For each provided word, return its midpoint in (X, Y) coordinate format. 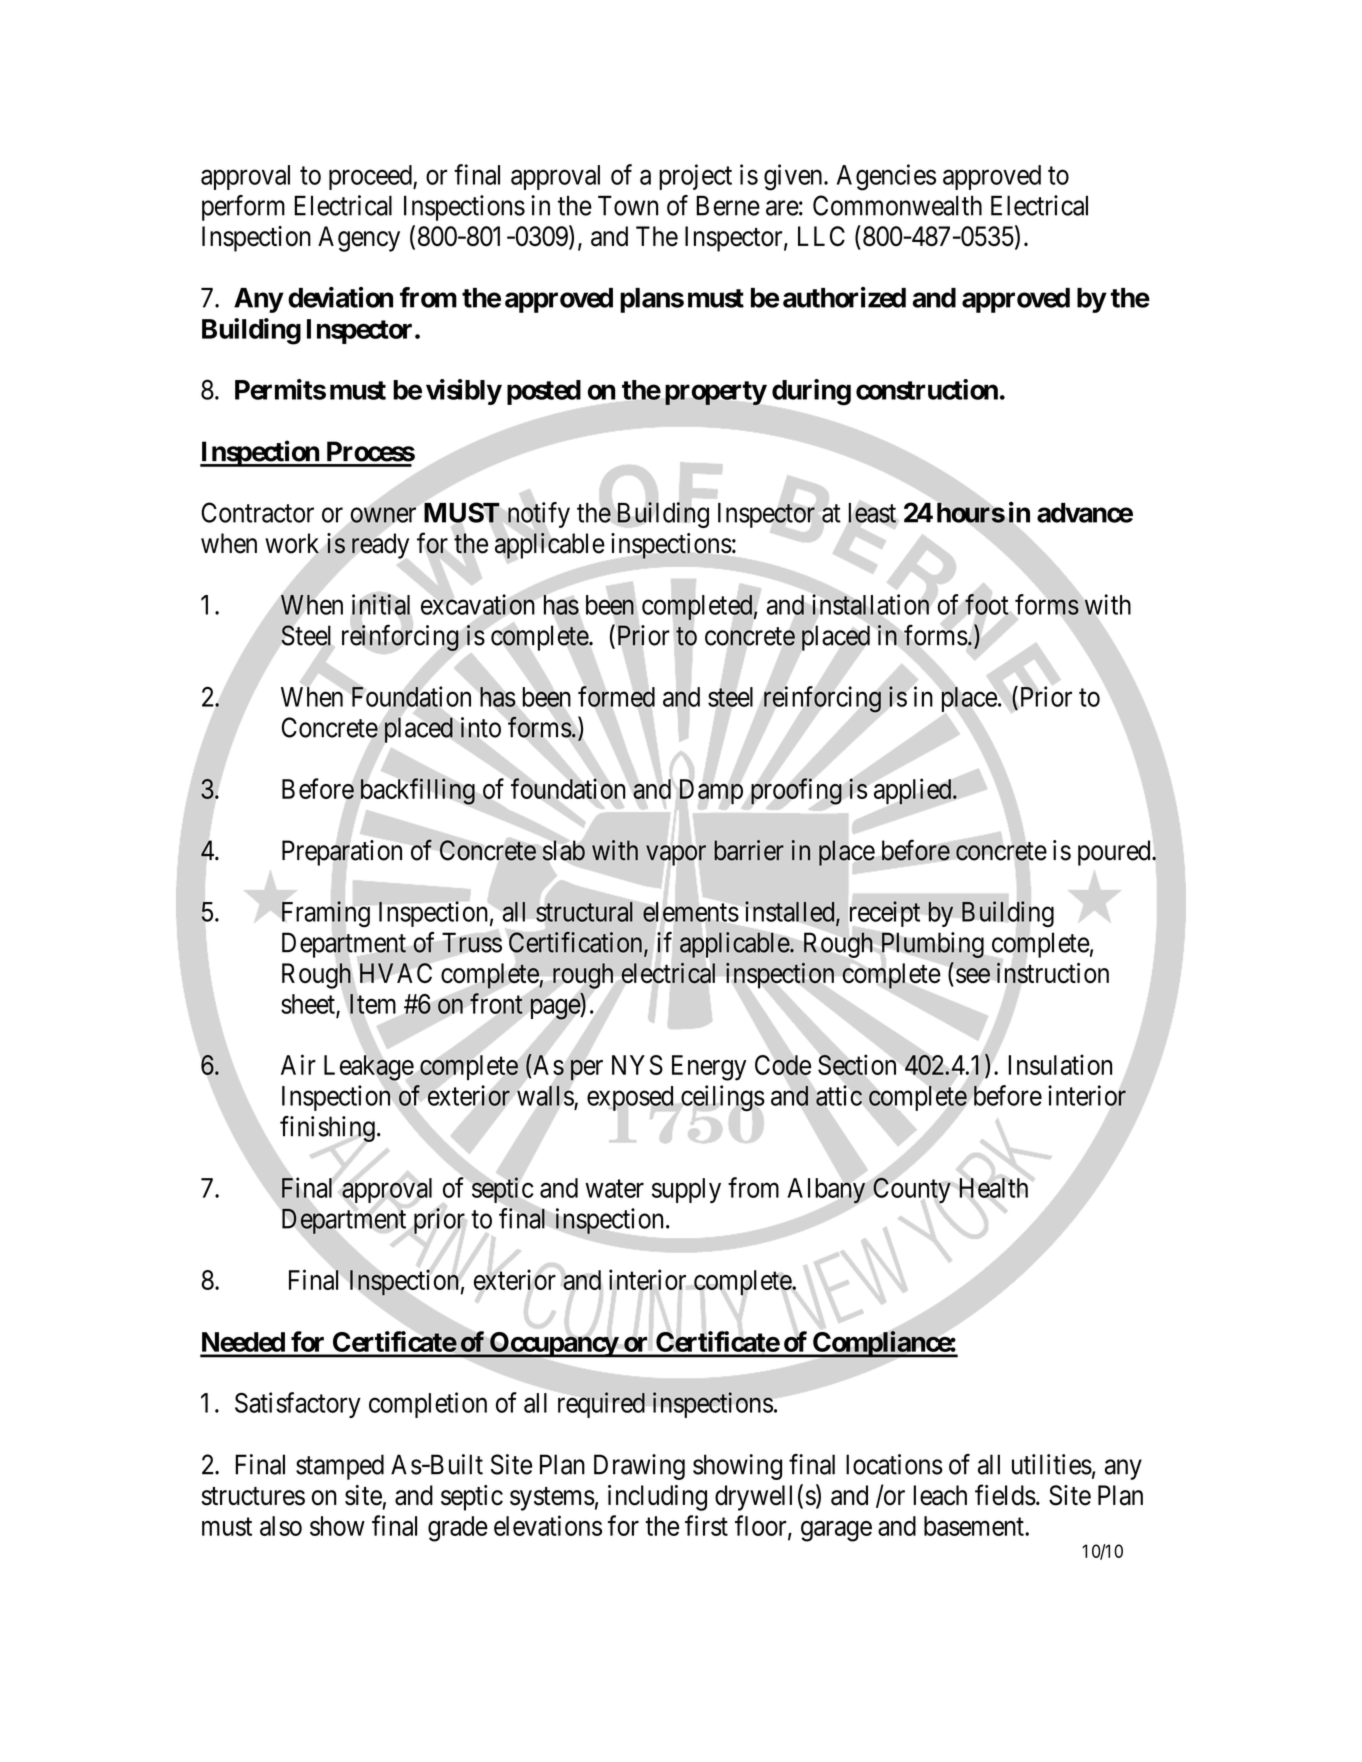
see (973, 975)
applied (914, 791)
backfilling (417, 791)
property (716, 393)
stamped (340, 1467)
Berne (728, 205)
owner (383, 515)
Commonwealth (897, 205)
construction (927, 389)
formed (616, 696)
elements (691, 912)
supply (686, 1190)
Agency (359, 239)
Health (993, 1188)
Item (373, 1004)
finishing (327, 1129)
